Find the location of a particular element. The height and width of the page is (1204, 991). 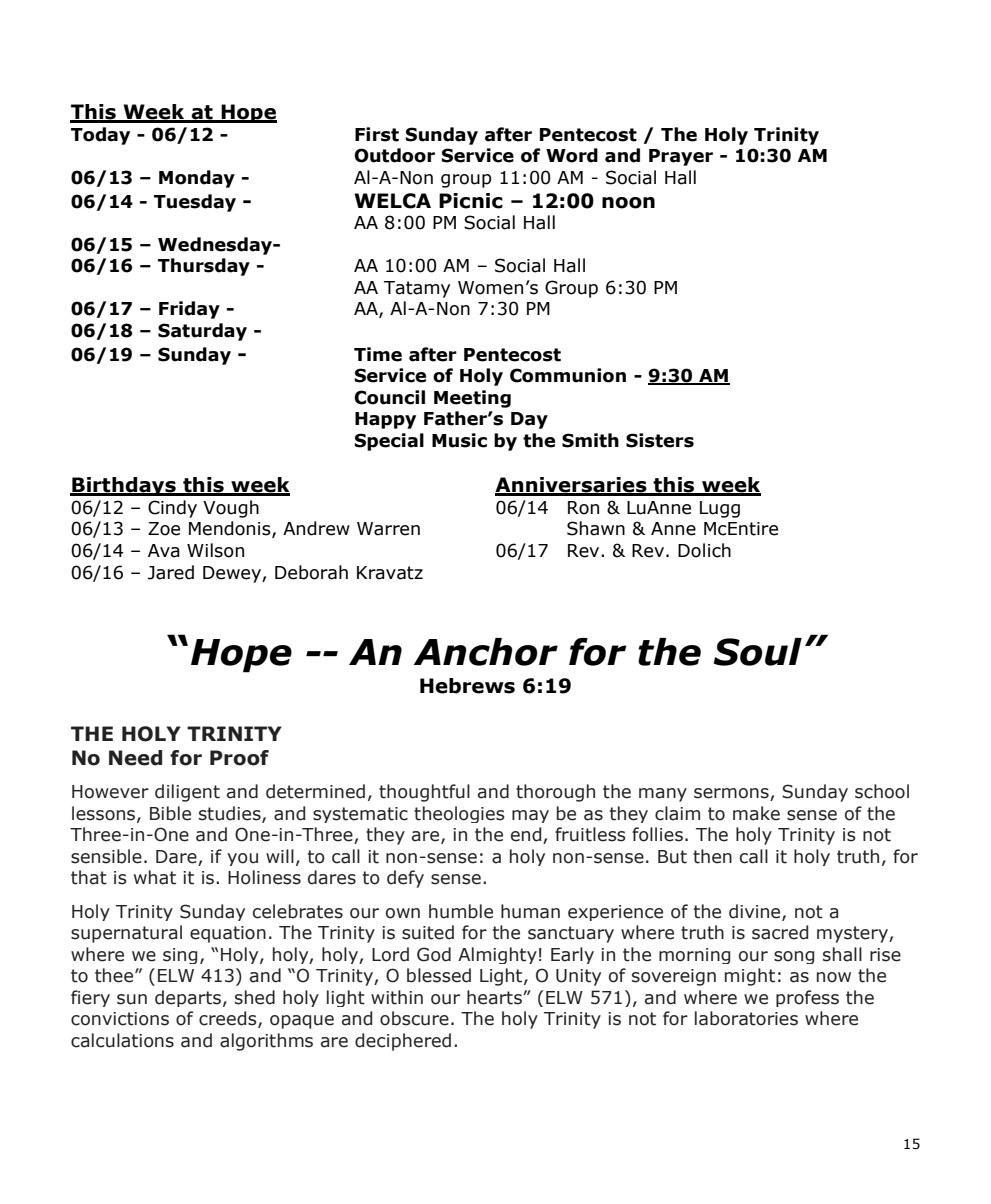

Meeting is located at coordinates (472, 399).
